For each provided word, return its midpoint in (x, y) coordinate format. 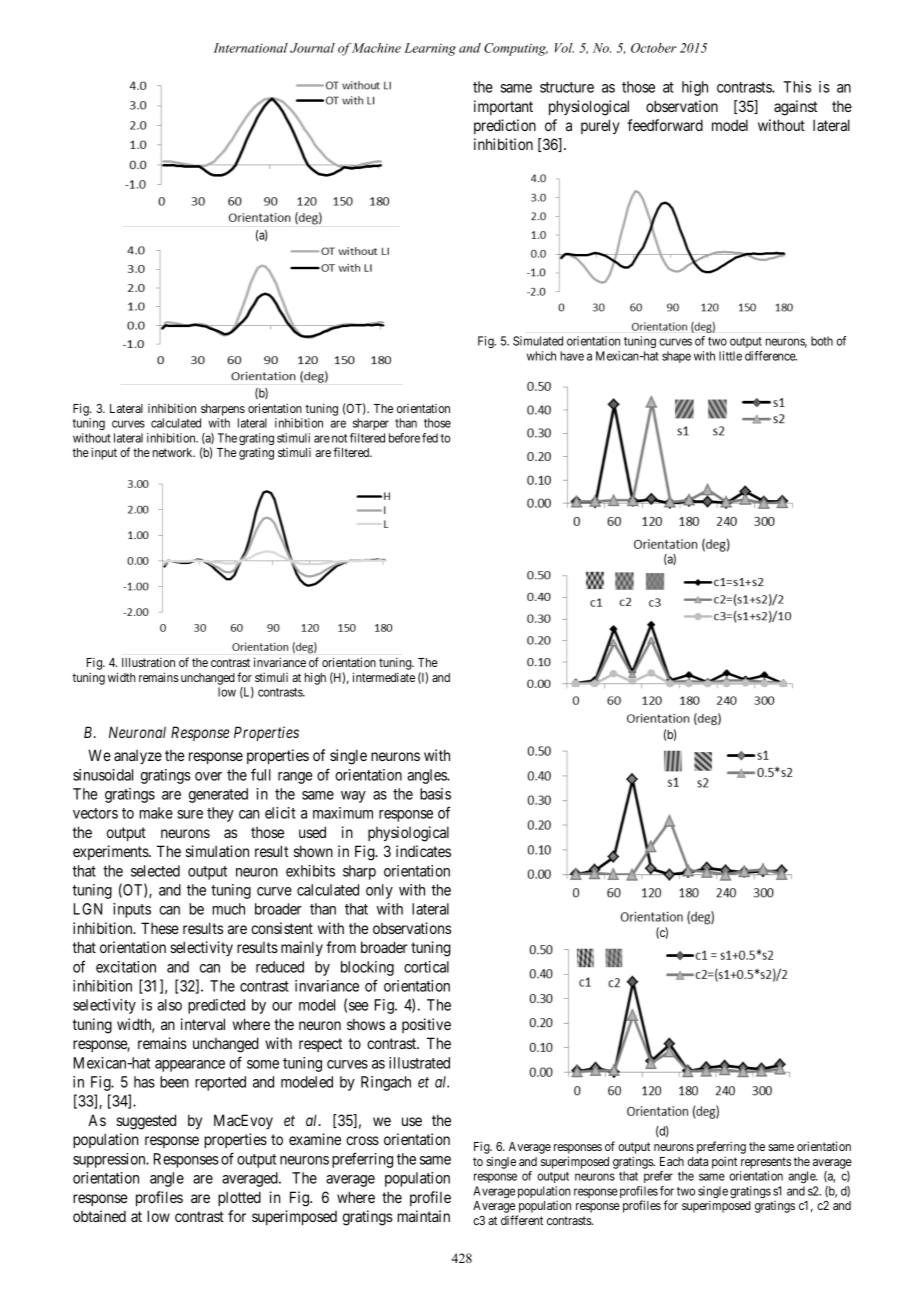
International (251, 48)
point (724, 1162)
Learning (430, 49)
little (730, 356)
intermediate (384, 677)
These (160, 928)
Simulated (538, 341)
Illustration (148, 662)
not (339, 438)
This (797, 87)
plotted (239, 1198)
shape (676, 357)
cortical (426, 967)
